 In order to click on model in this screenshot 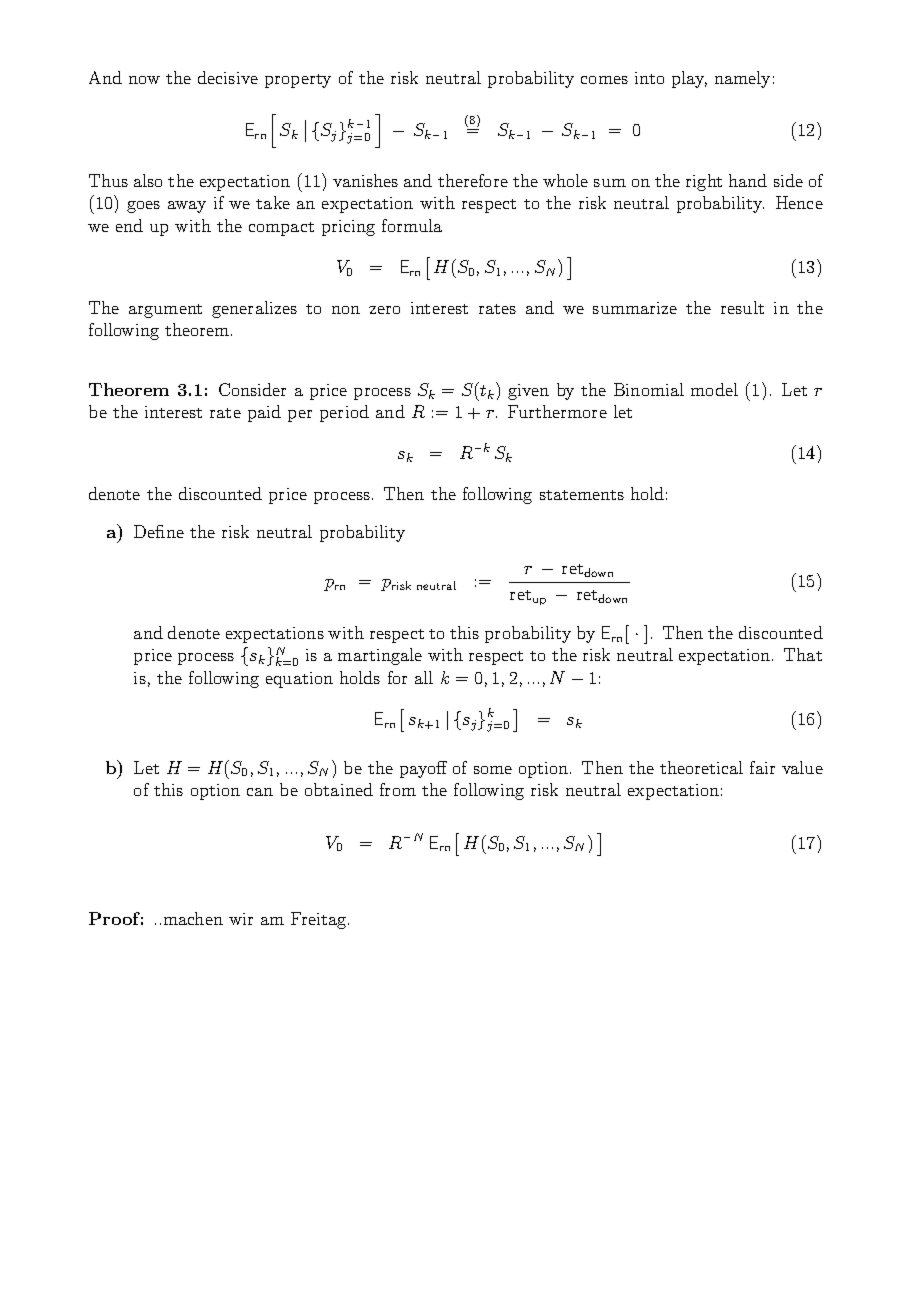, I will do `click(714, 389)`.
